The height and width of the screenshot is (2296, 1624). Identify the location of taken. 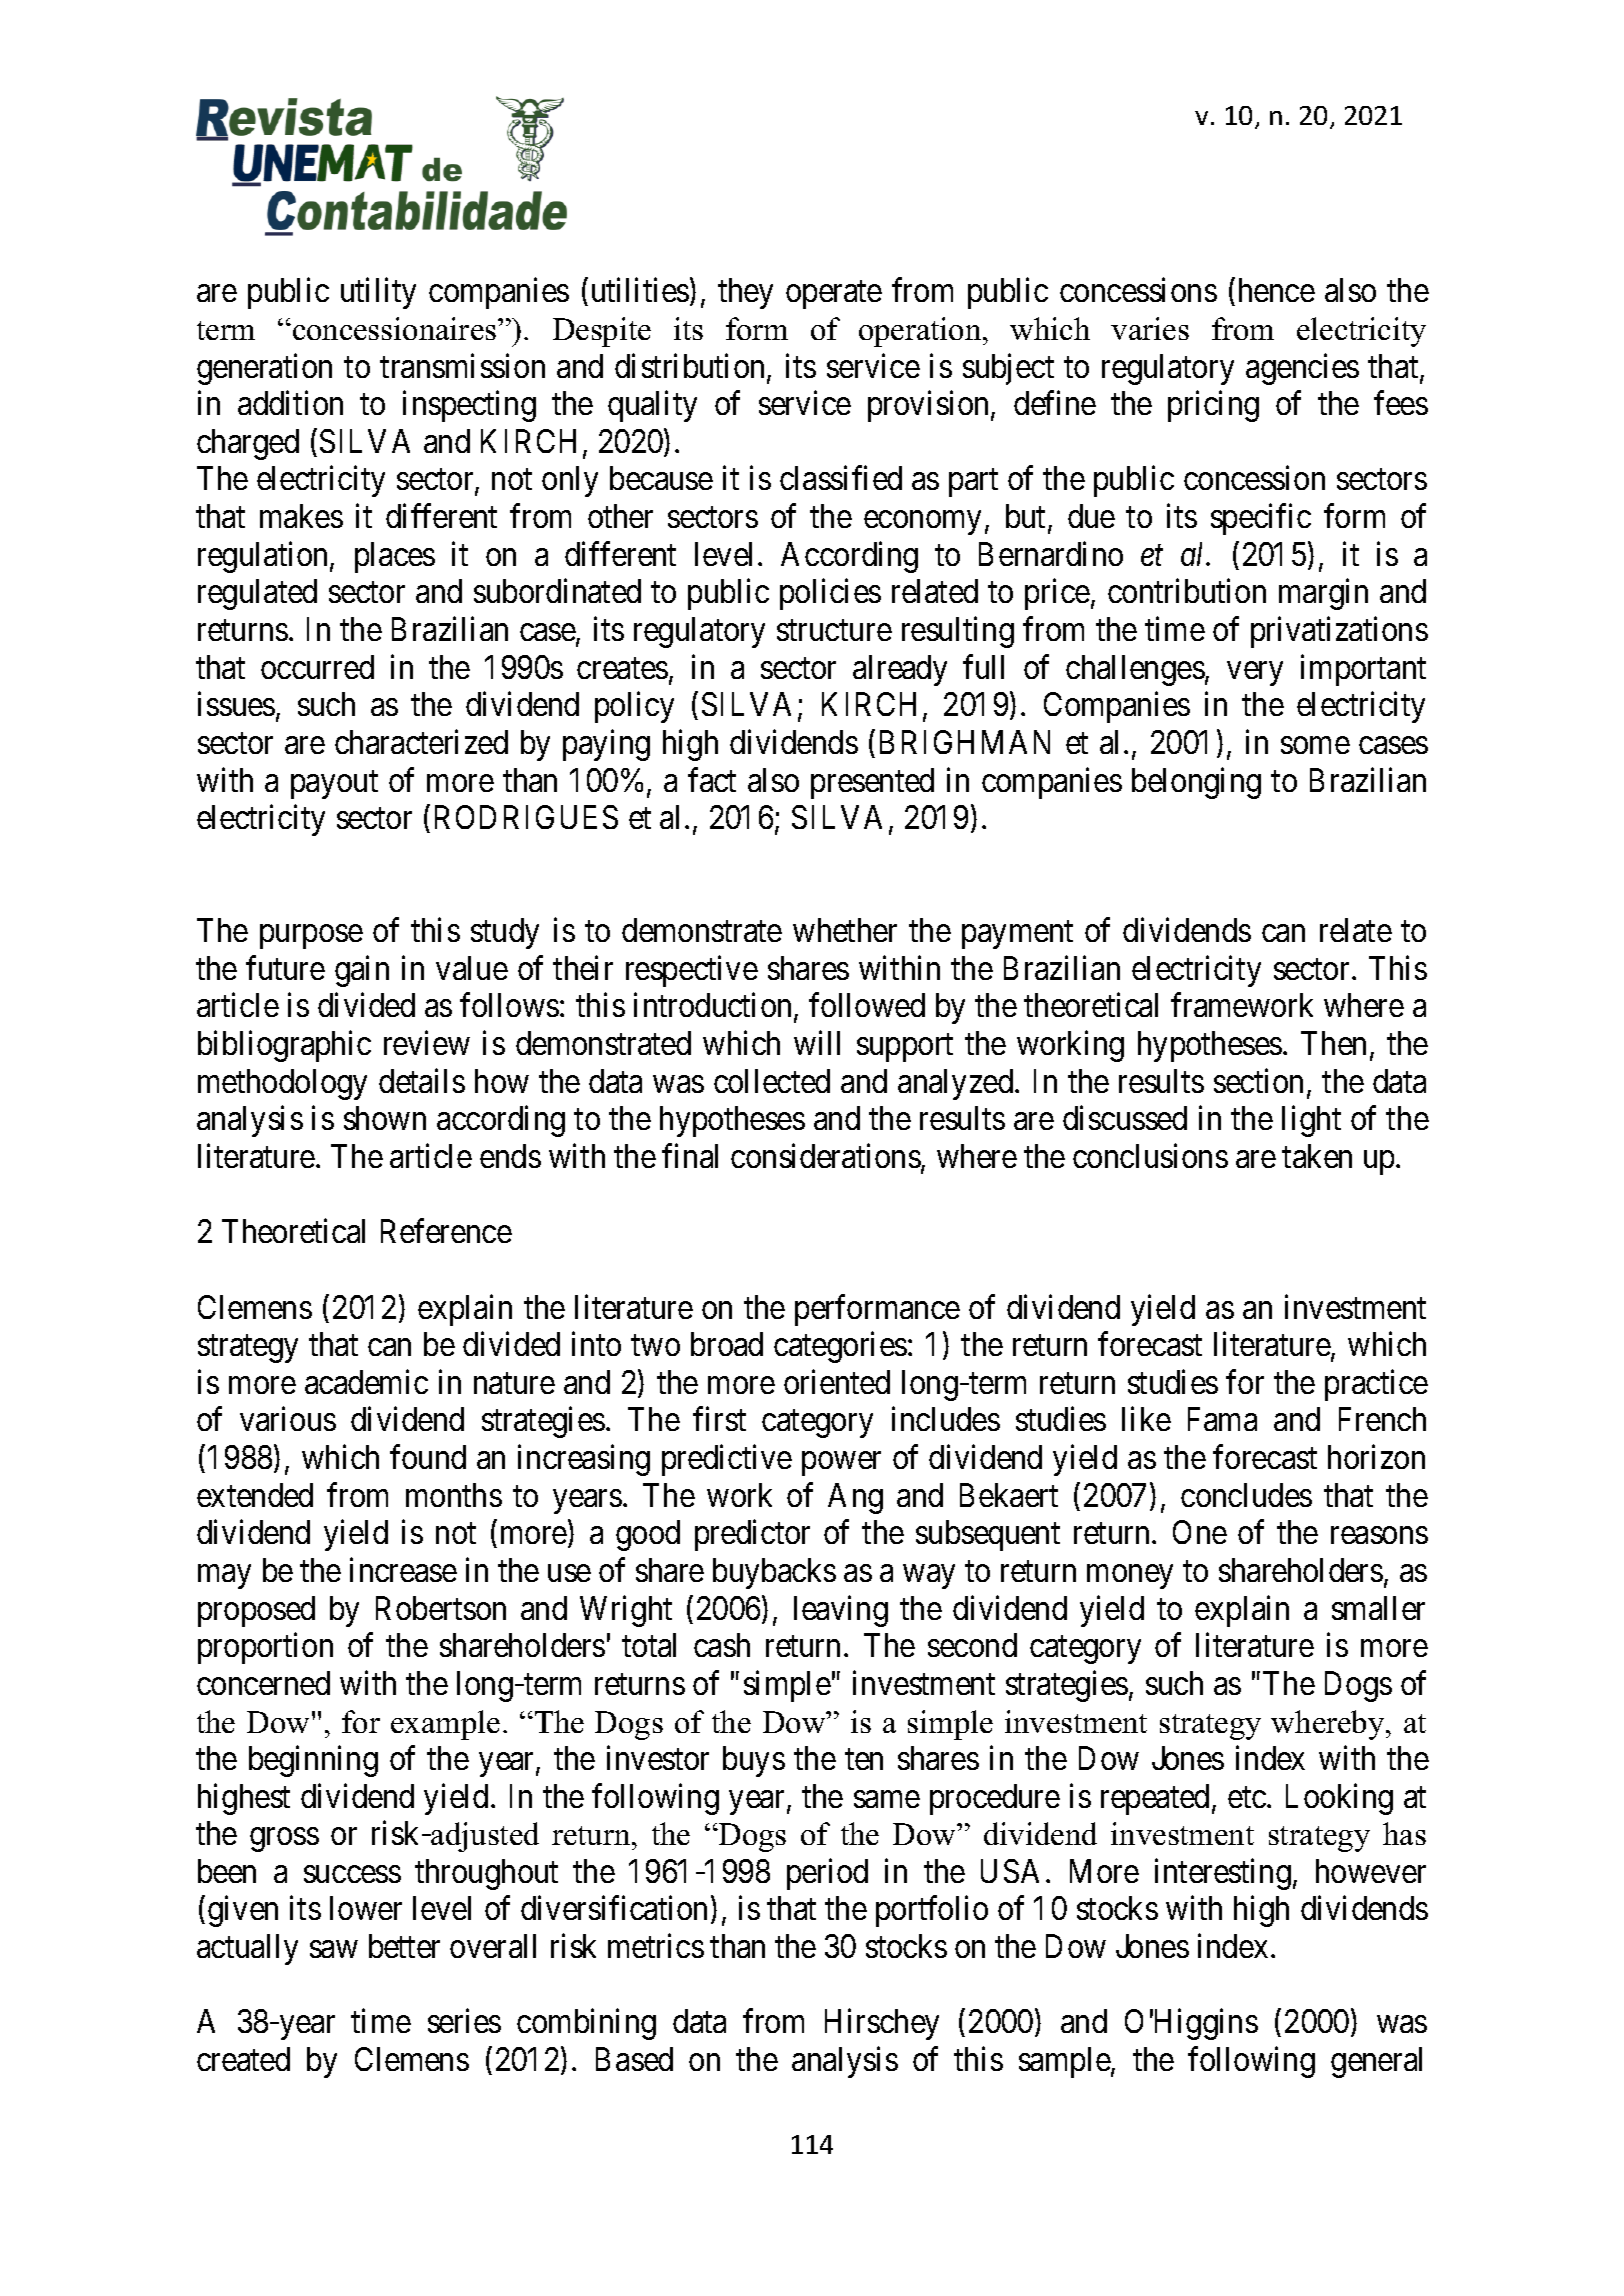
(1317, 1156).
